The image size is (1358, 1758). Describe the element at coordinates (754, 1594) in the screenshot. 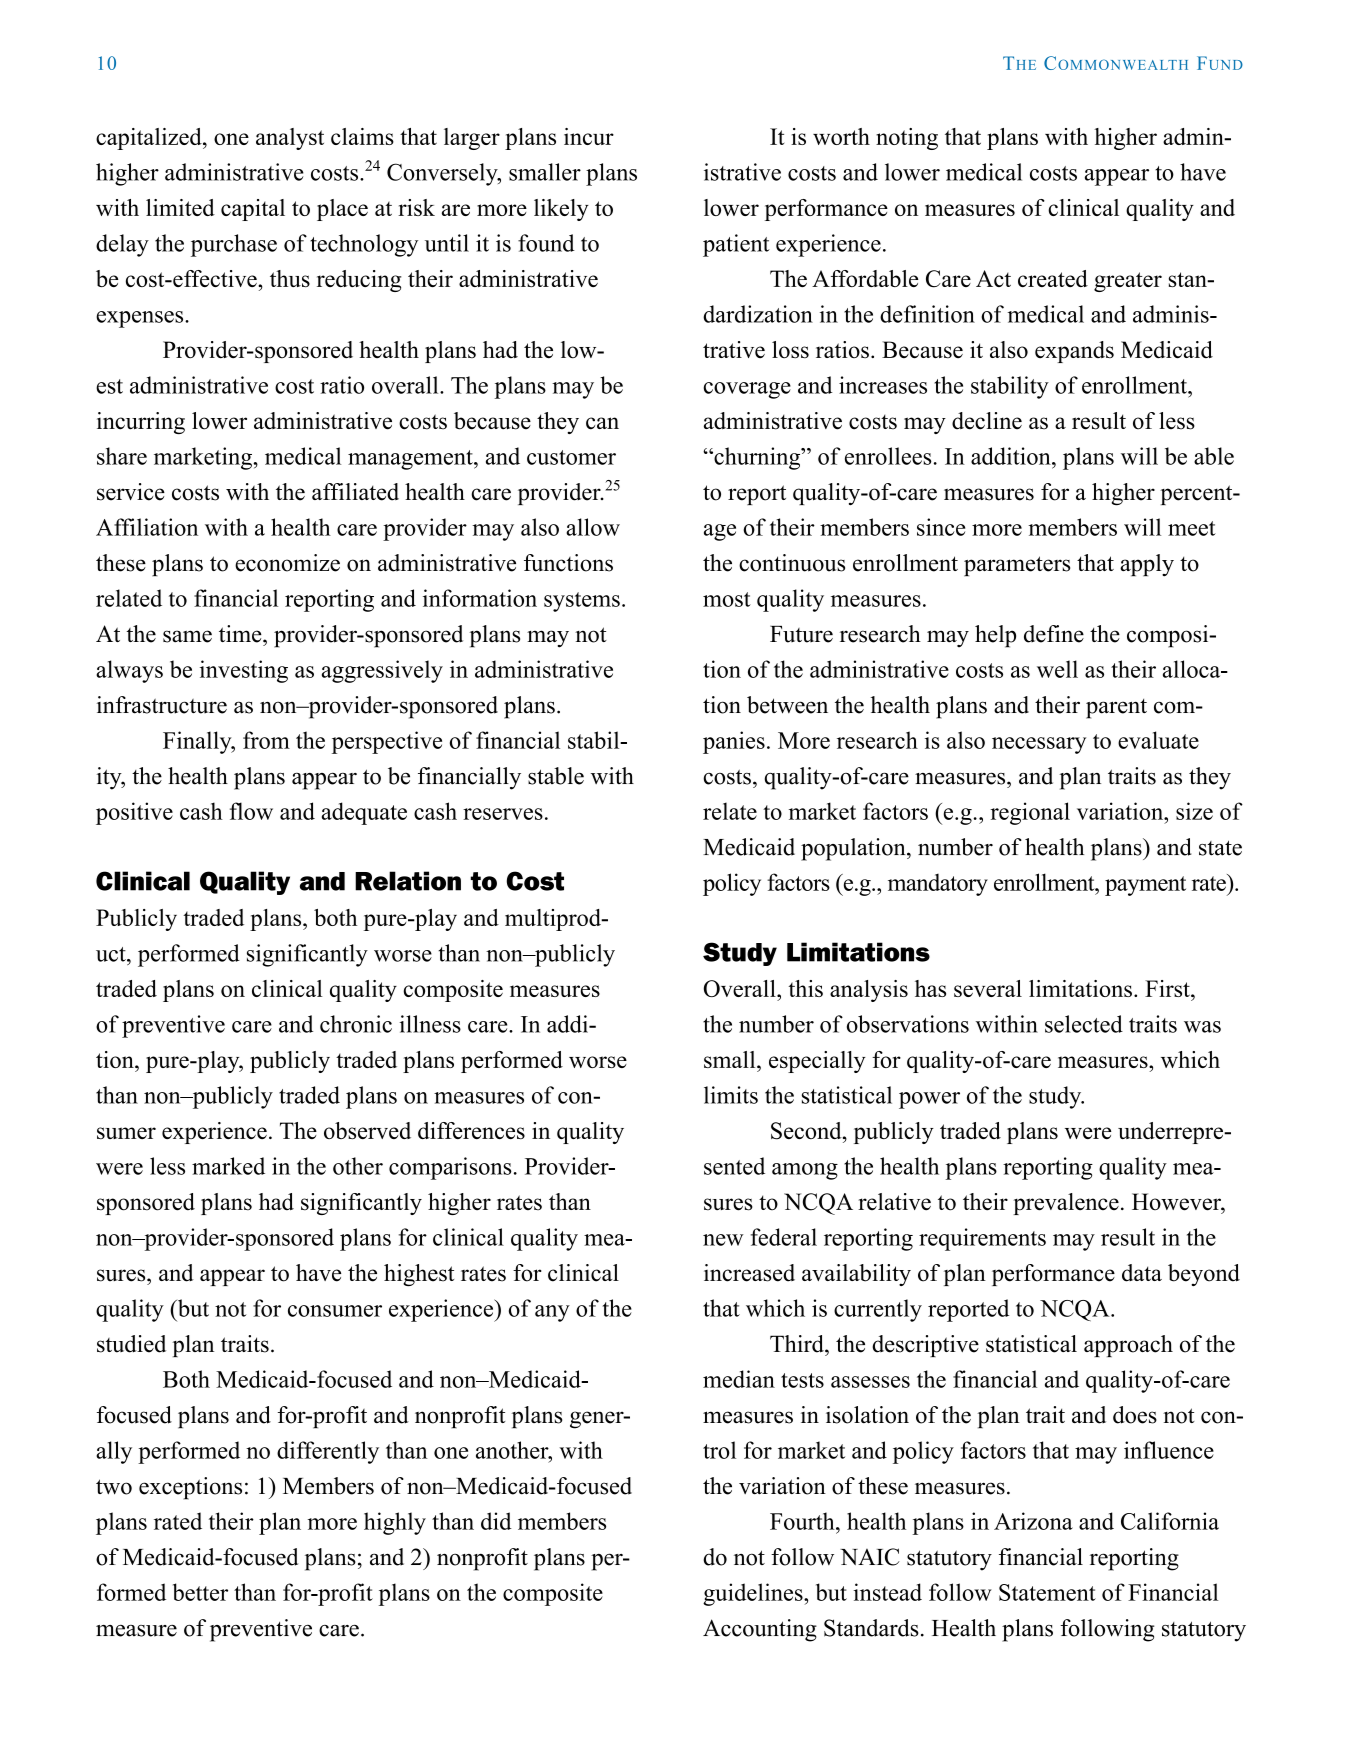

I see `guidelines` at that location.
